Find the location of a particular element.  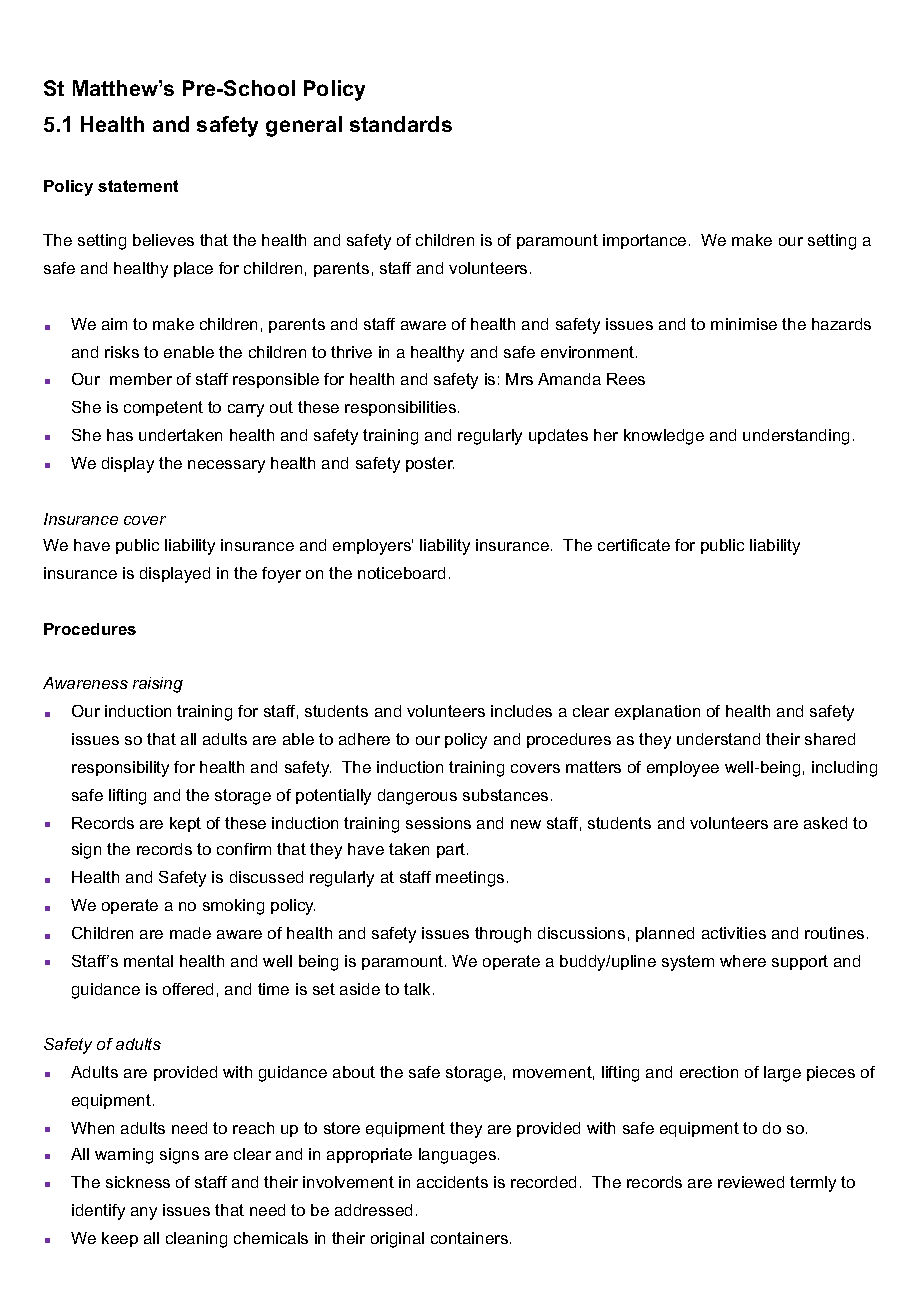

necessary is located at coordinates (226, 466).
